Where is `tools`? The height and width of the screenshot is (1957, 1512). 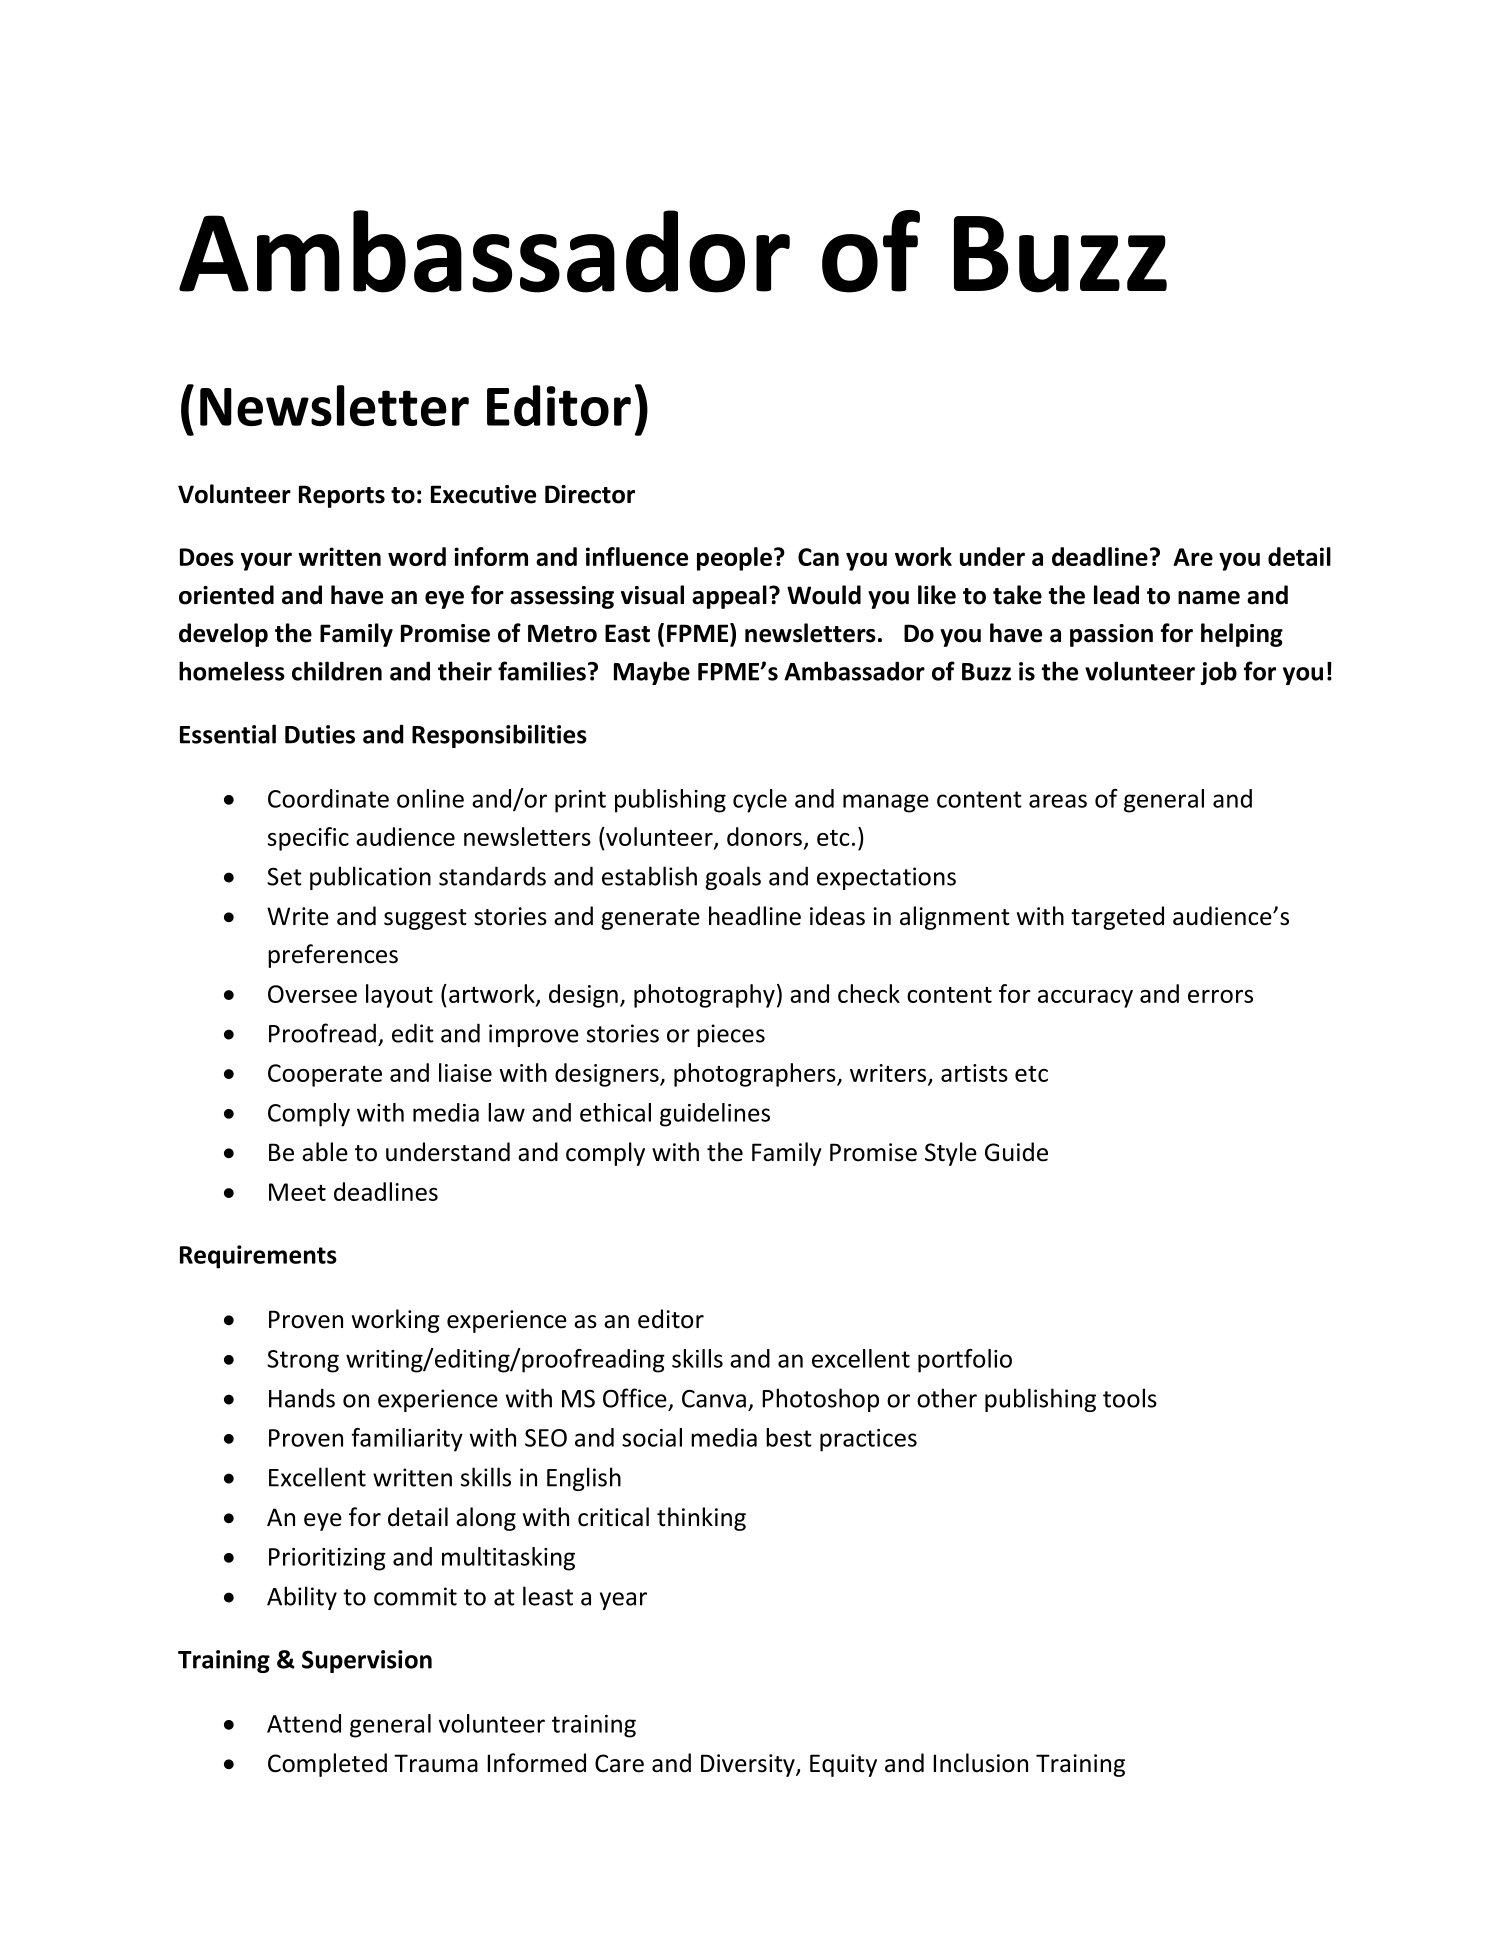 tools is located at coordinates (1130, 1398).
